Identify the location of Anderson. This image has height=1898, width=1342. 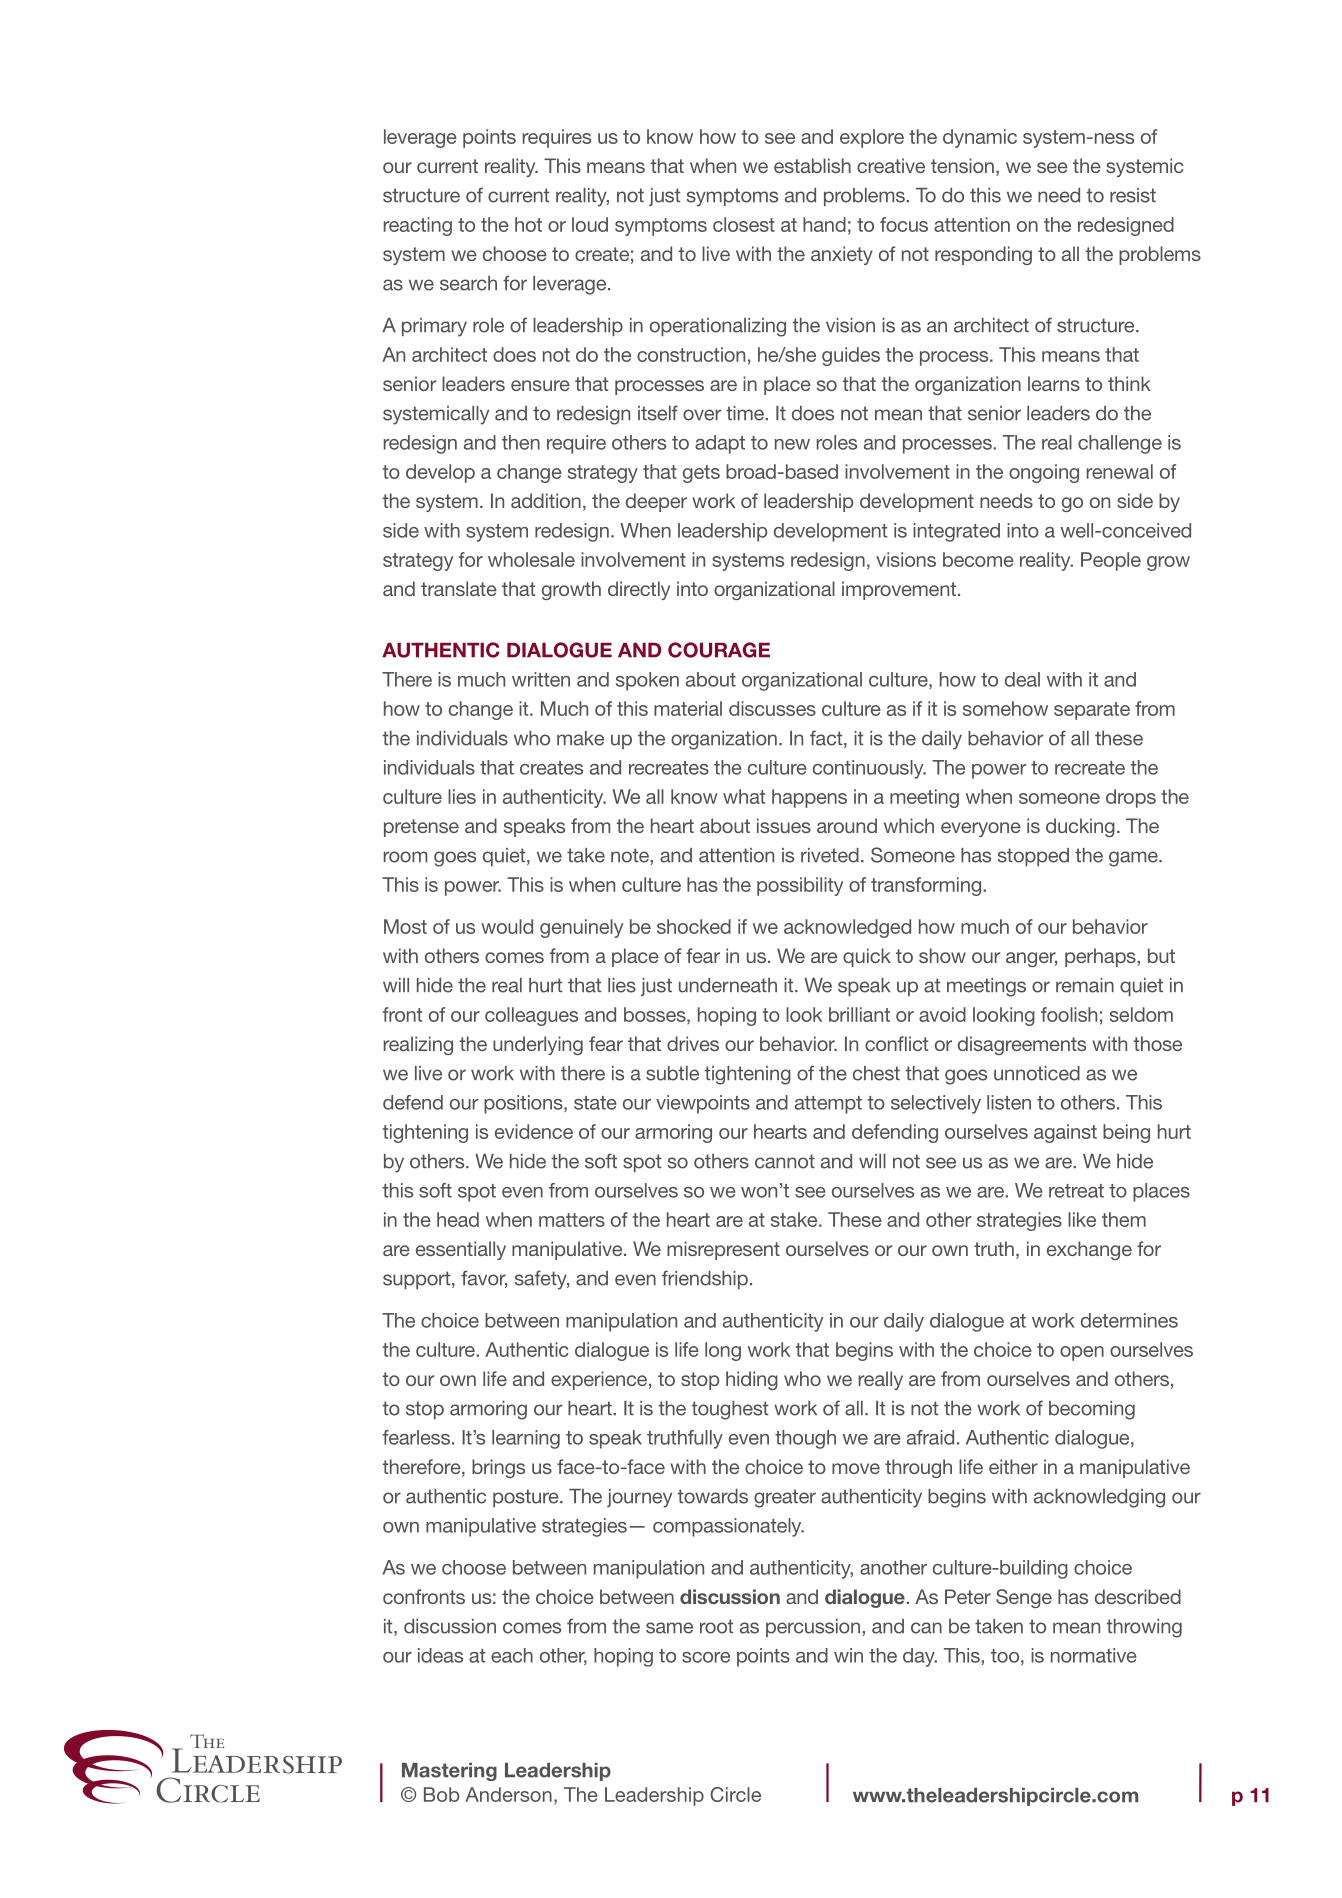
(508, 1794).
